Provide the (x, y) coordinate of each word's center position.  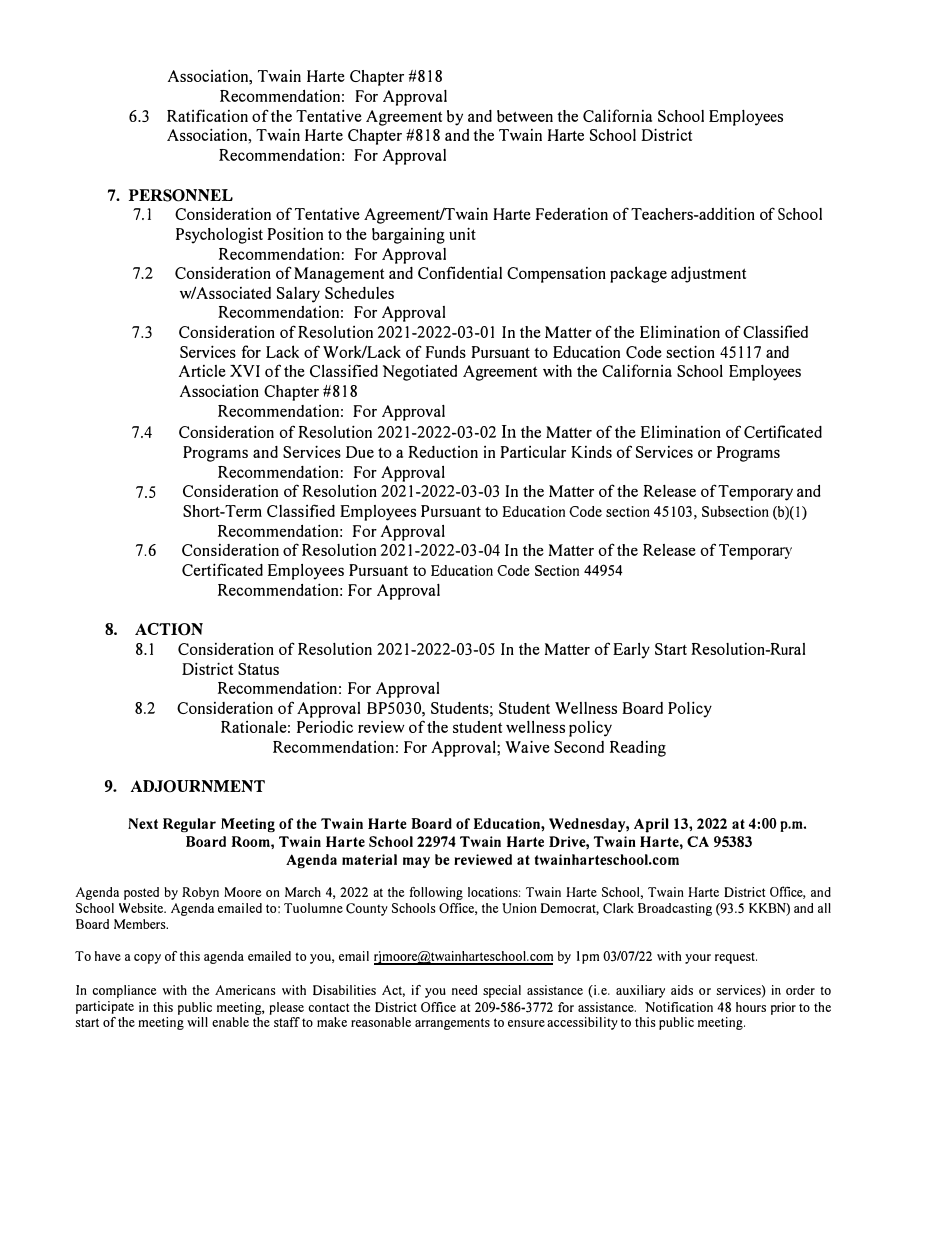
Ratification (207, 115)
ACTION (169, 629)
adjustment (708, 274)
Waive (527, 746)
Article (202, 371)
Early (631, 651)
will (197, 1022)
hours (751, 1007)
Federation (572, 214)
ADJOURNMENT (198, 786)
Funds (445, 352)
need (464, 990)
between (525, 116)
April (651, 825)
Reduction (443, 452)
